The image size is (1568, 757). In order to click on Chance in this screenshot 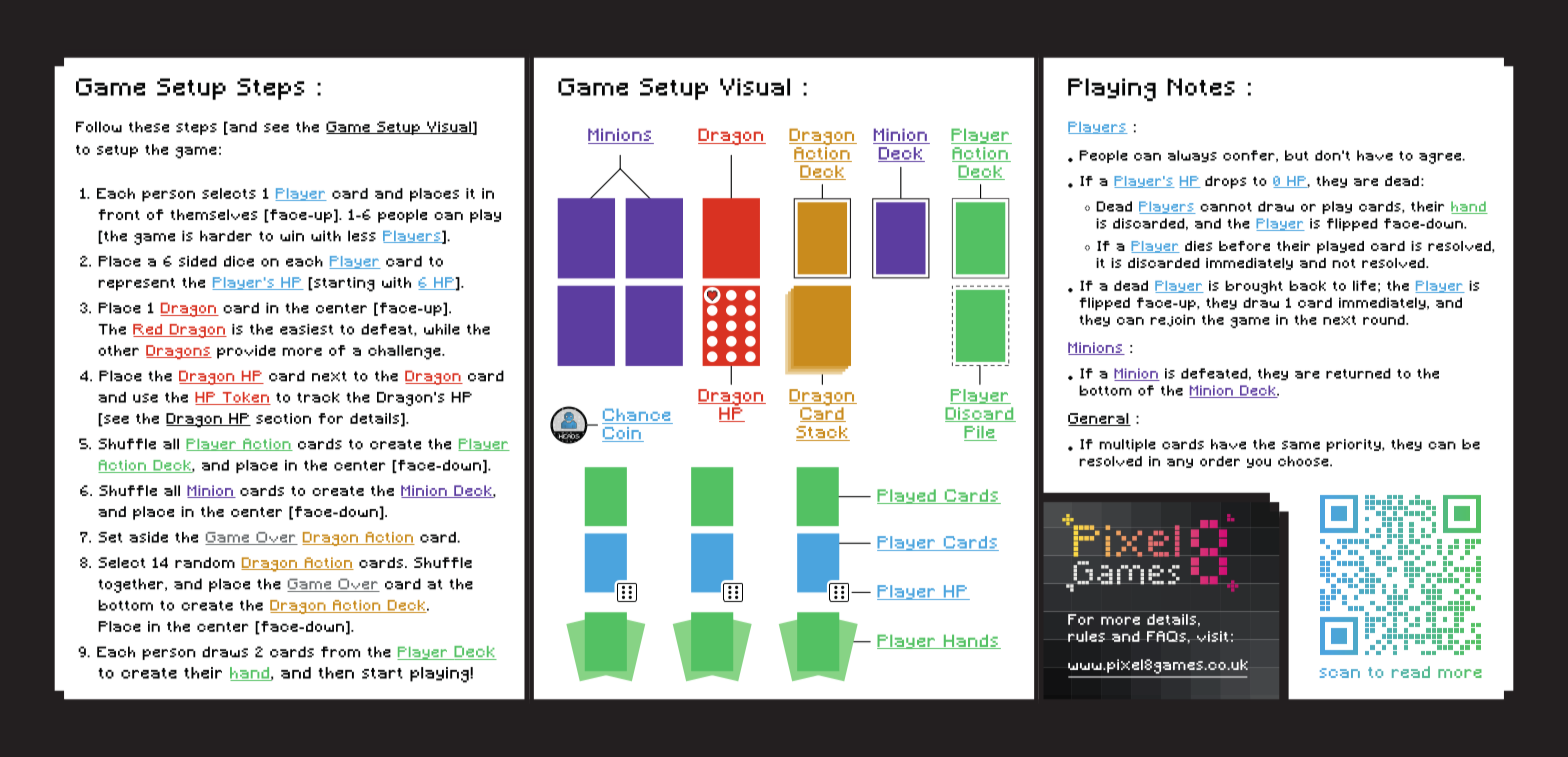, I will do `click(636, 415)`.
